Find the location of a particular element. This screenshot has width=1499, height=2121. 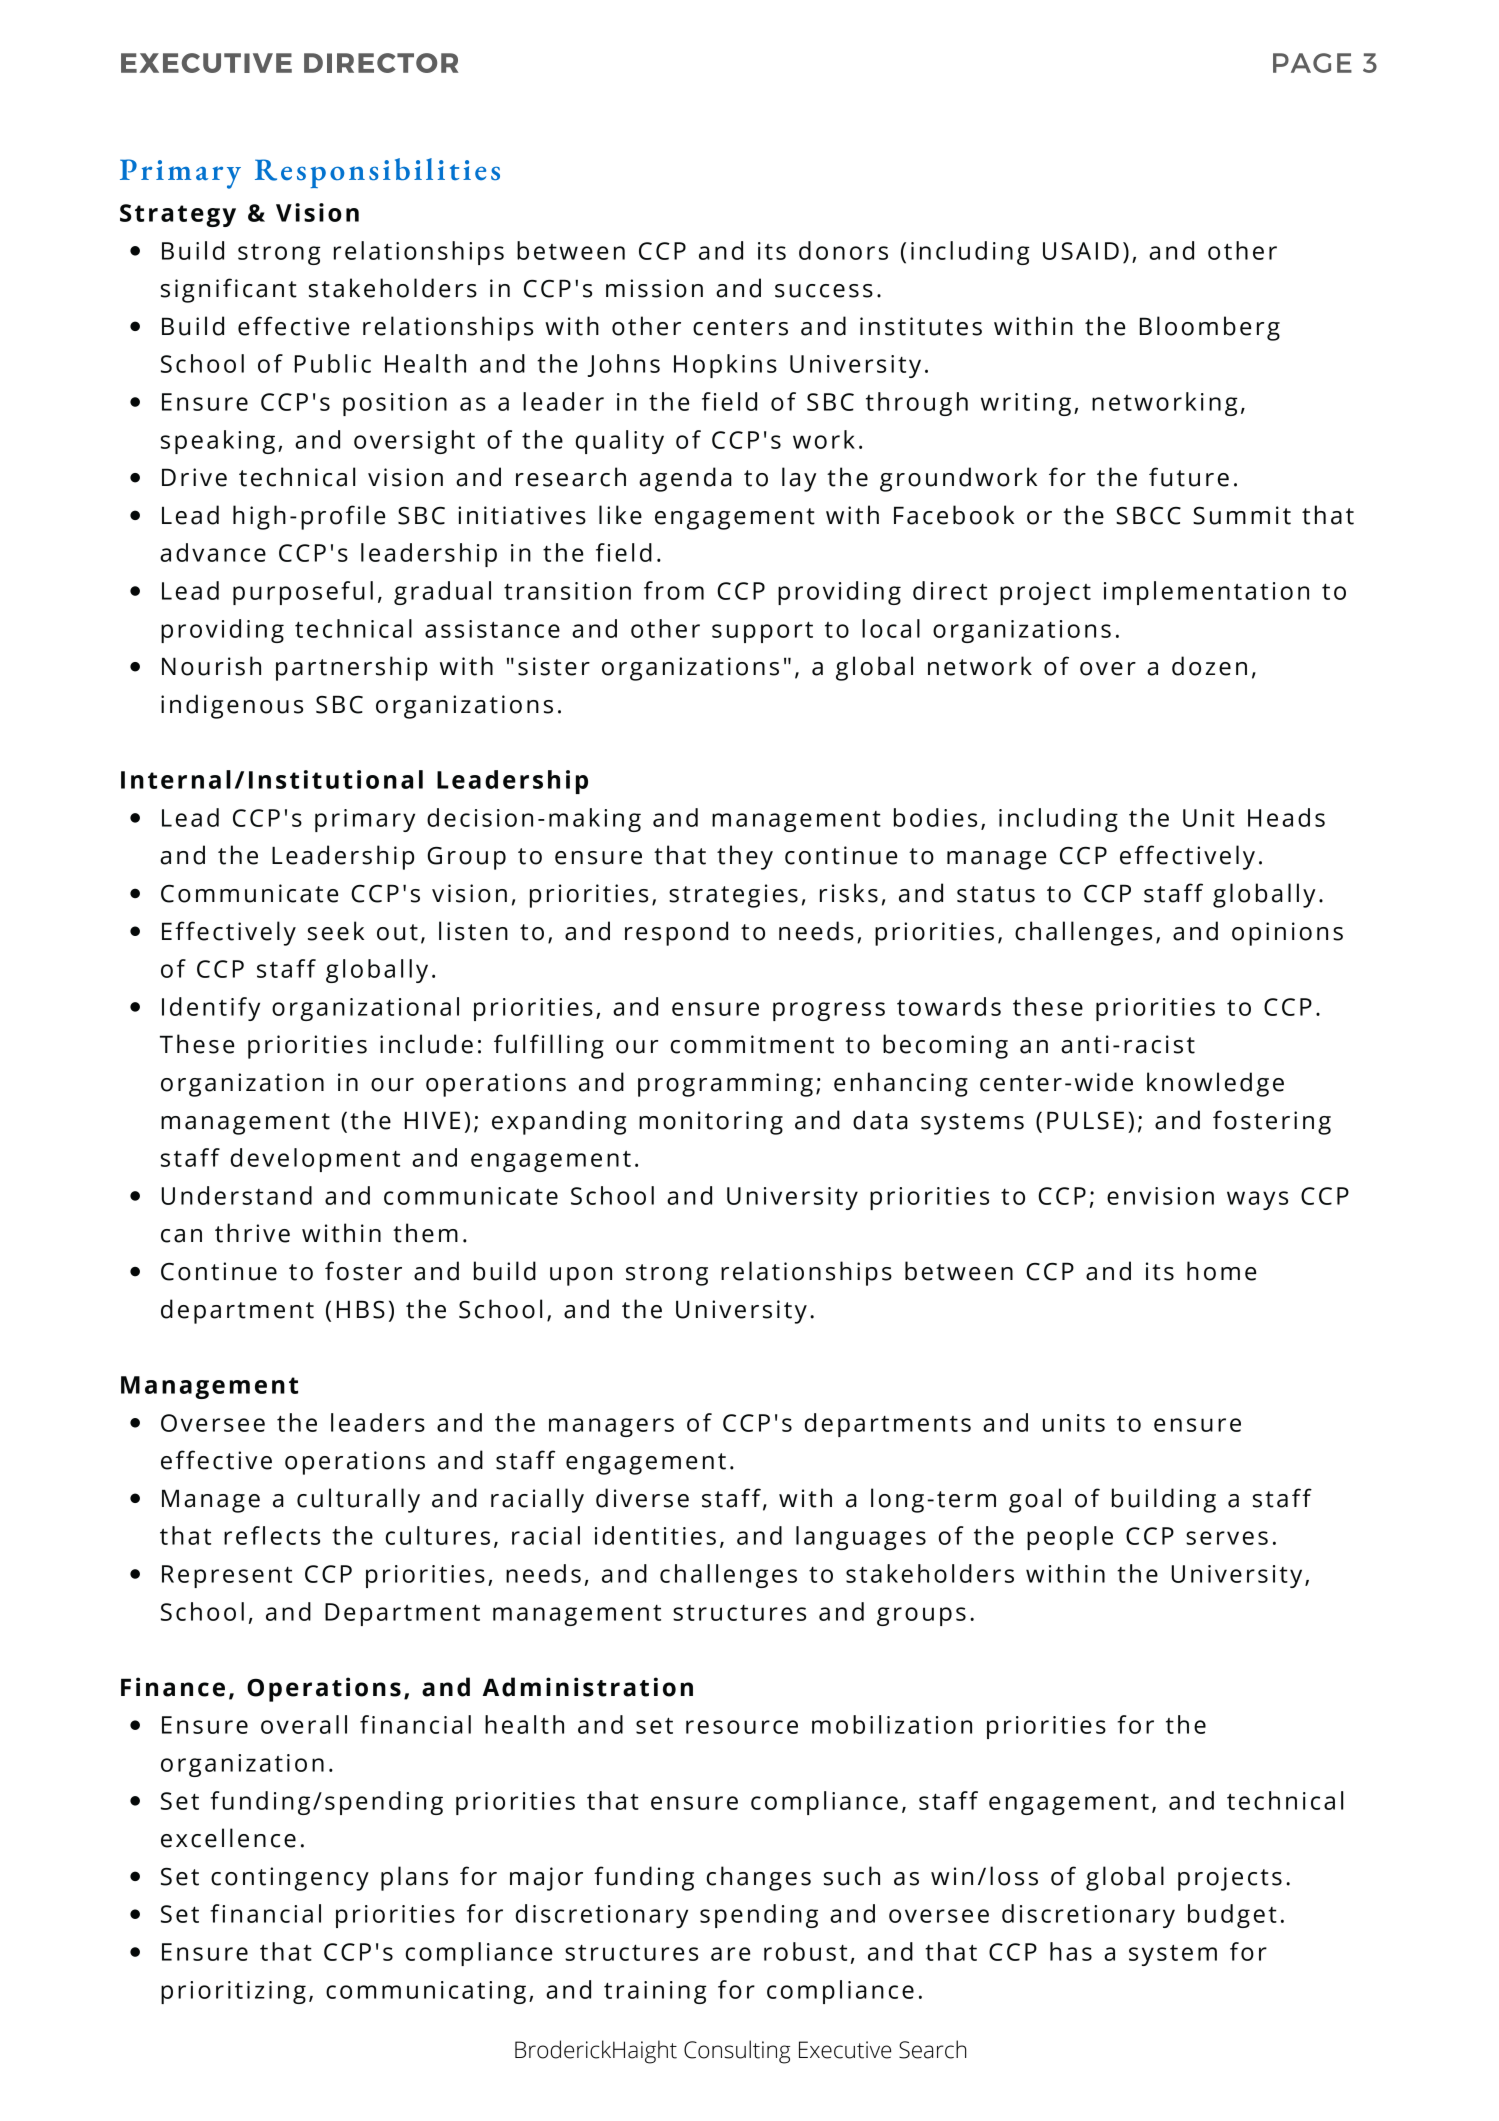

PAGE is located at coordinates (1312, 63).
